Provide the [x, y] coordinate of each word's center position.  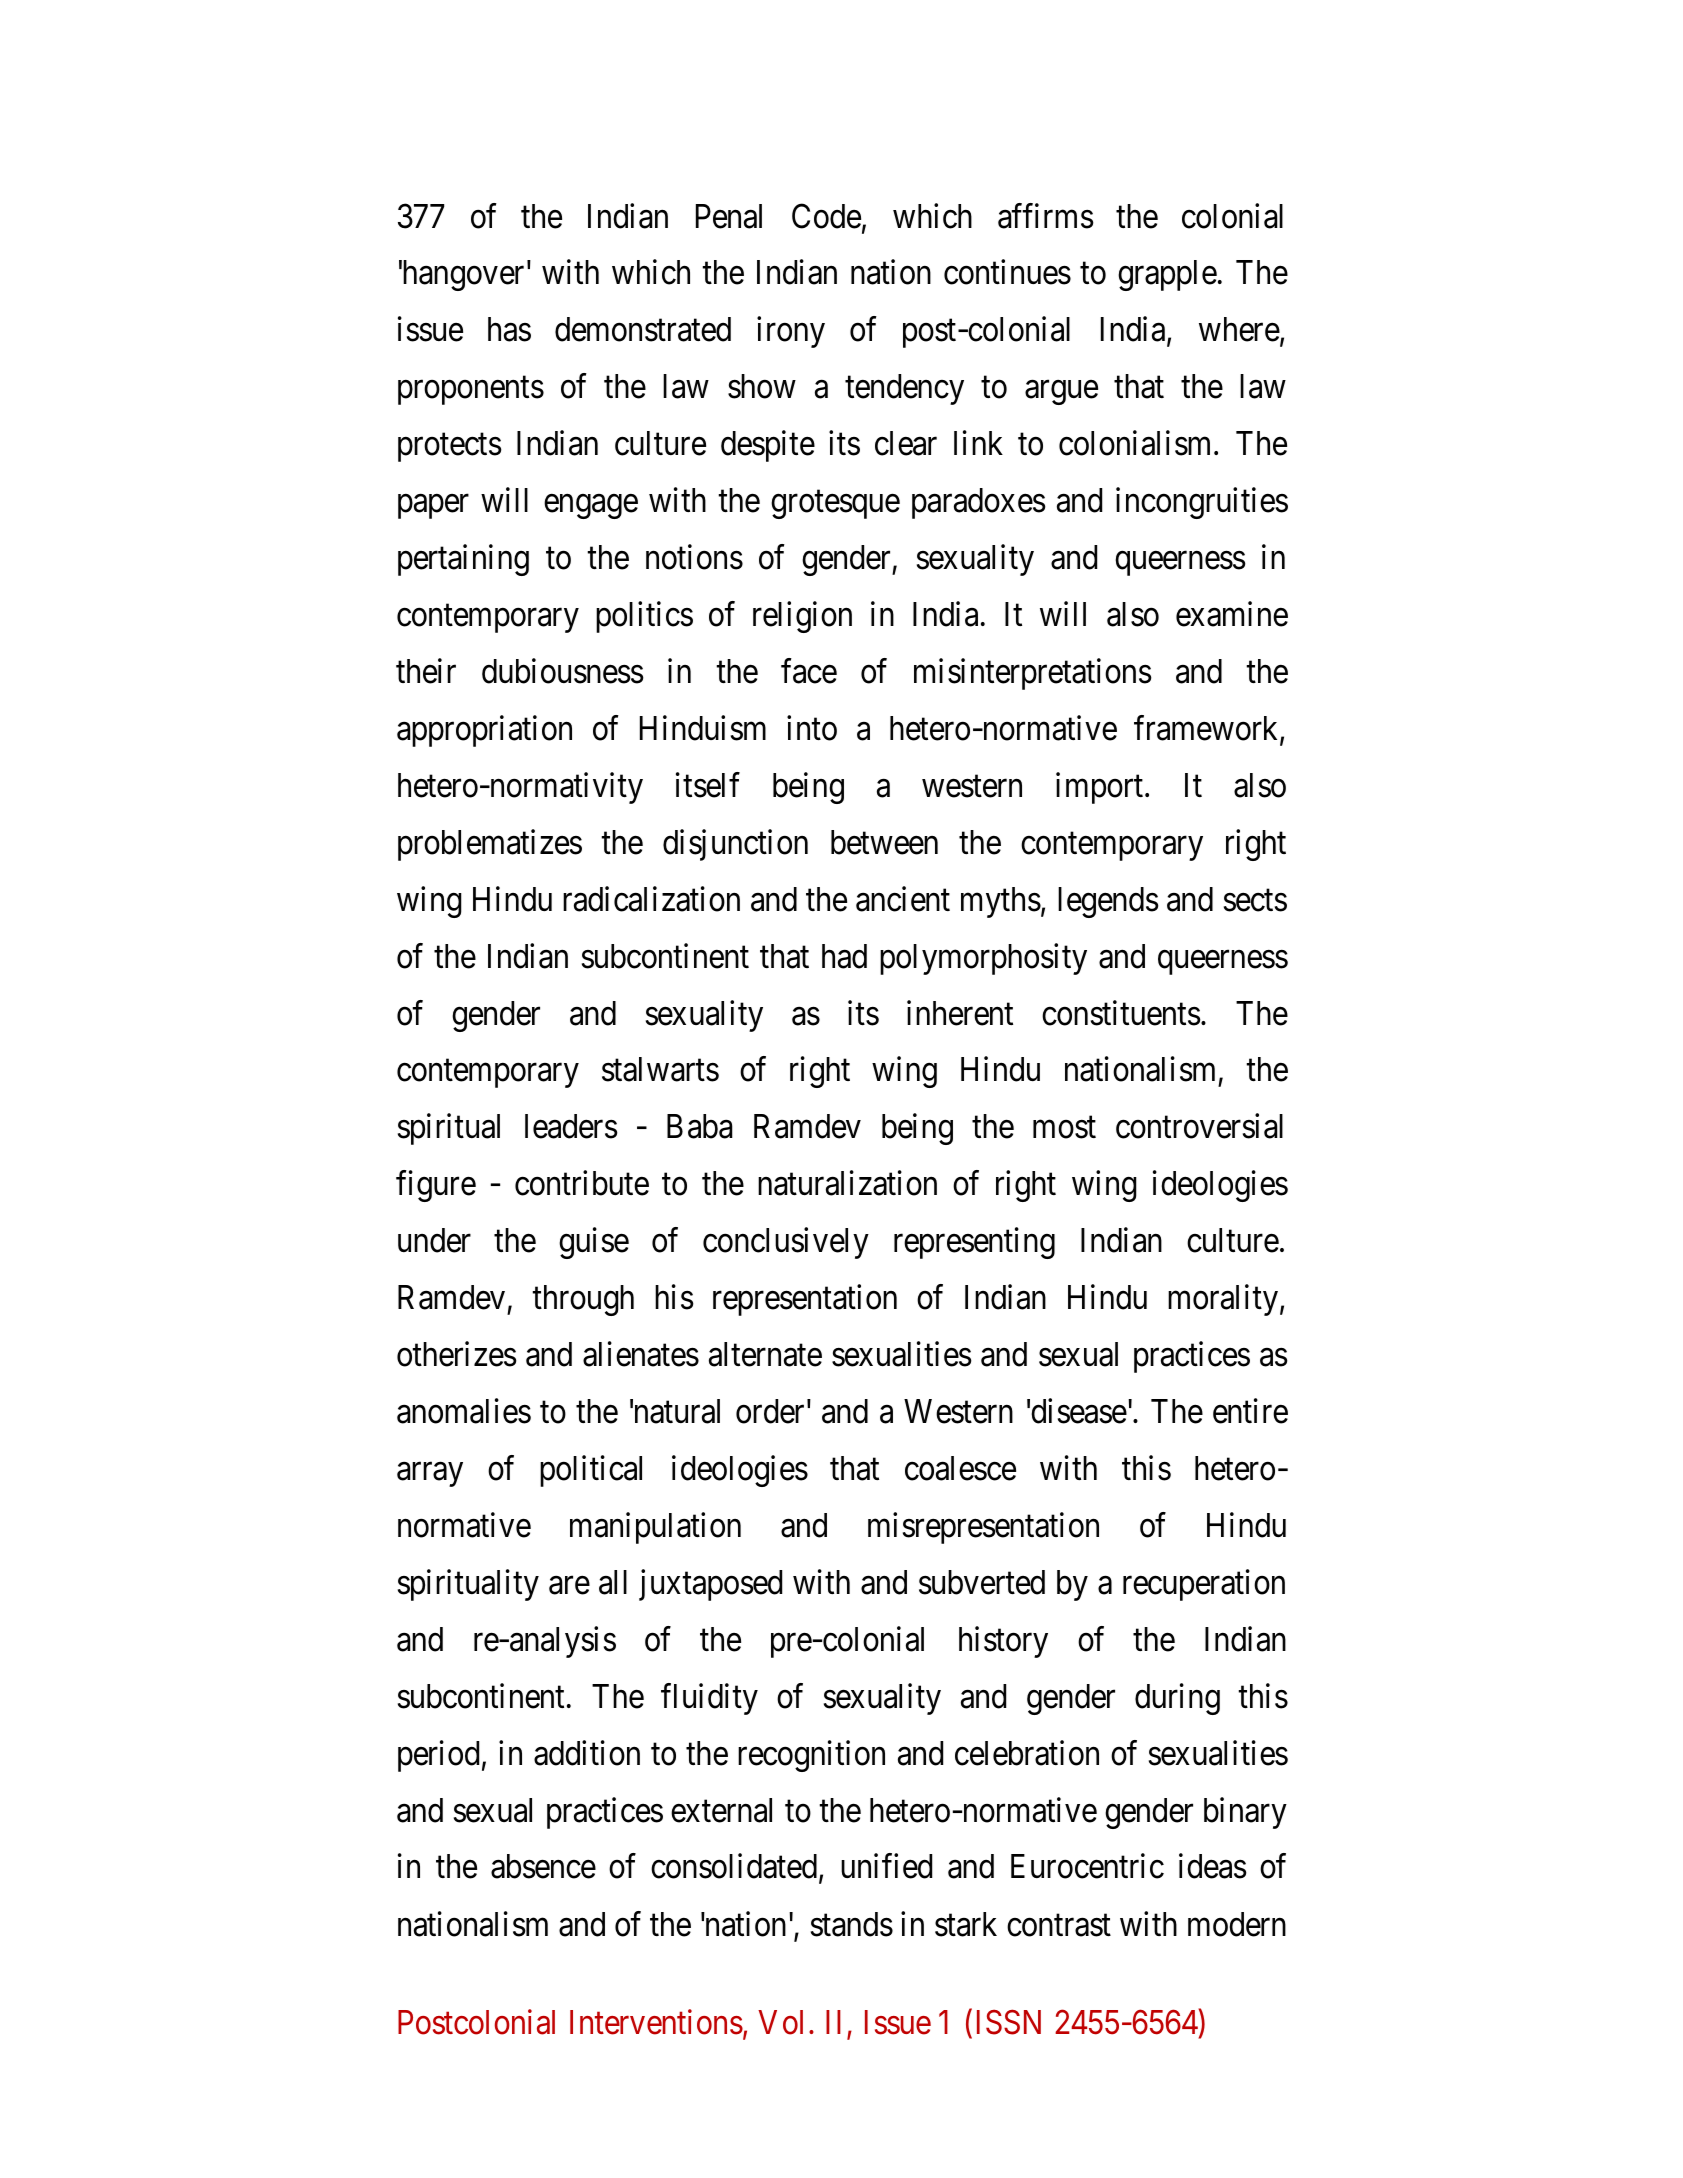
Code [826, 216]
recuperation [1204, 1585]
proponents [471, 391]
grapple [1167, 275]
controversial [1199, 1126]
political [591, 1471]
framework [1207, 729]
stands [852, 1924]
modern [1237, 1924]
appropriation [484, 731]
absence [543, 1866]
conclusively [786, 1243]
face [809, 671]
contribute [582, 1183]
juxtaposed [710, 1585]
